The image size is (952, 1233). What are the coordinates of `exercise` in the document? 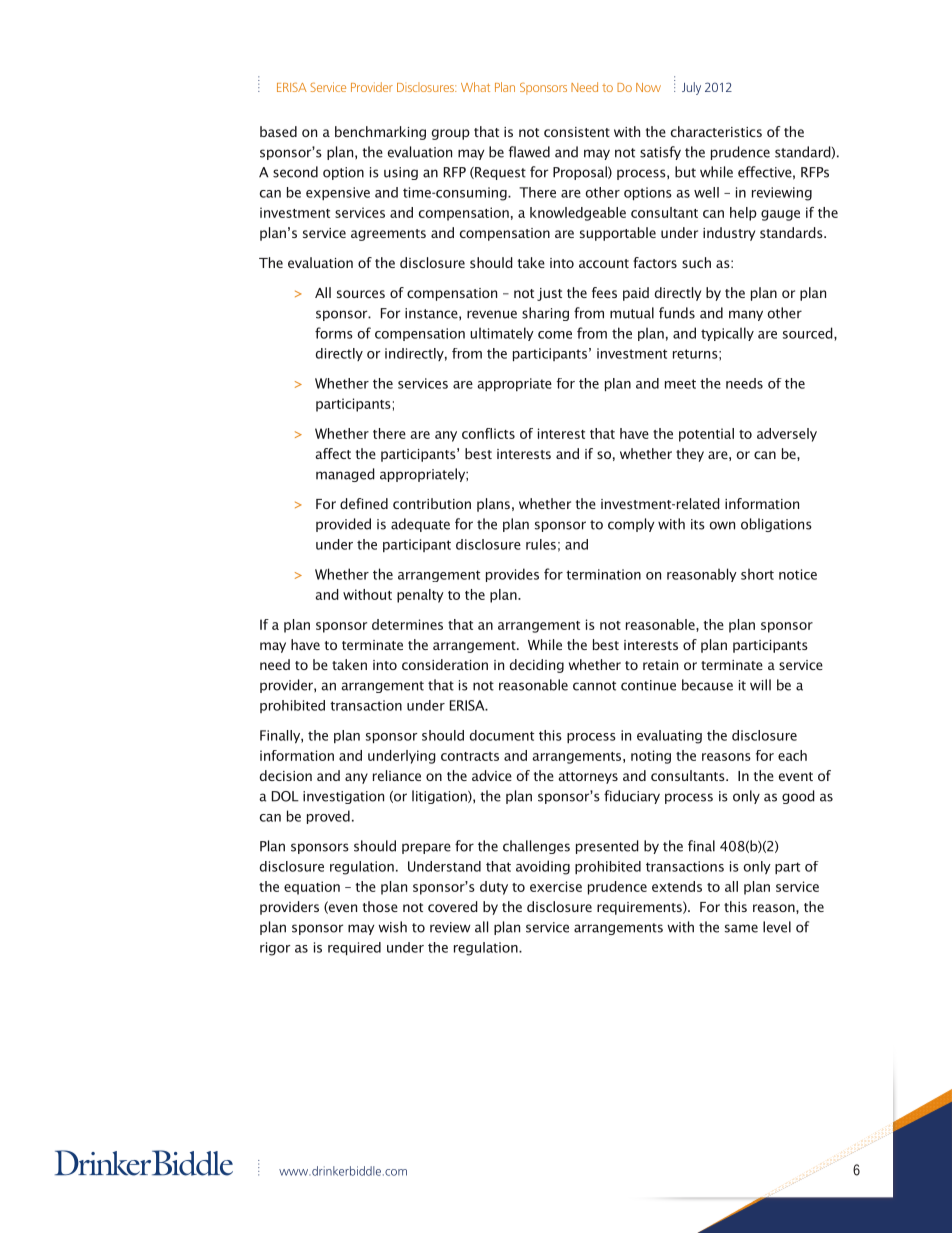 It's located at (556, 886).
